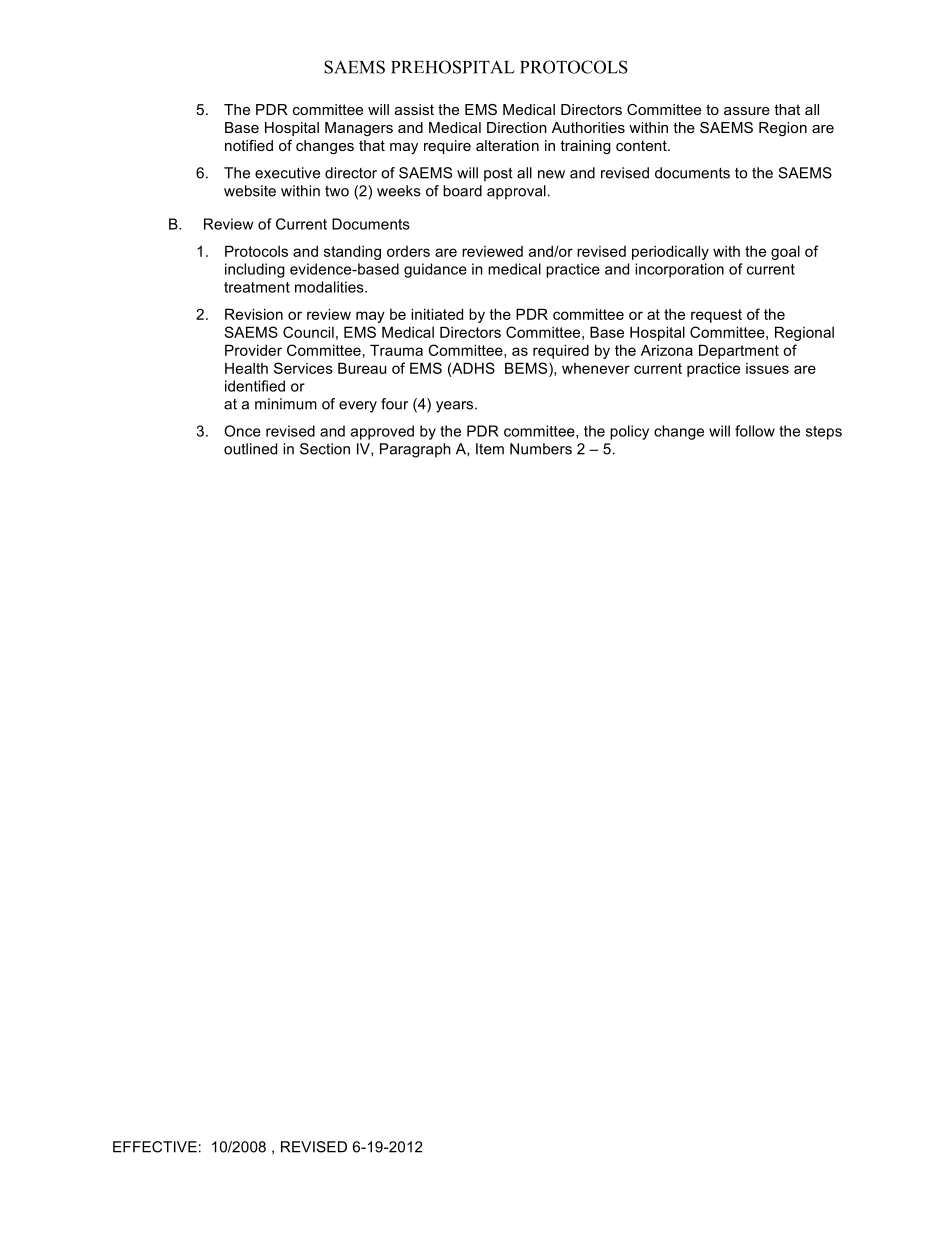 The height and width of the screenshot is (1233, 952). I want to click on Item, so click(490, 449).
